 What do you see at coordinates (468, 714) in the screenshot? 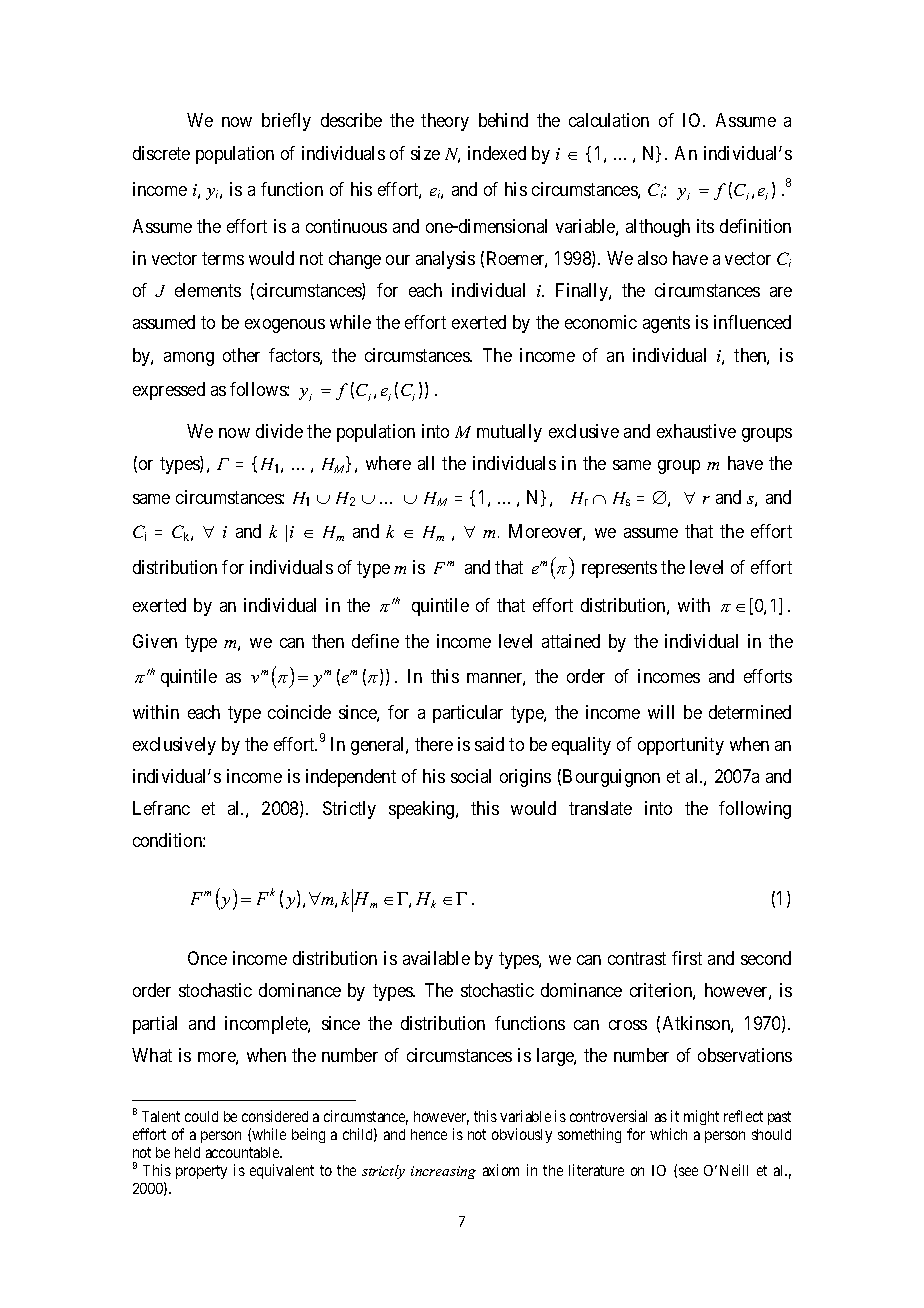
I see `particular` at bounding box center [468, 714].
